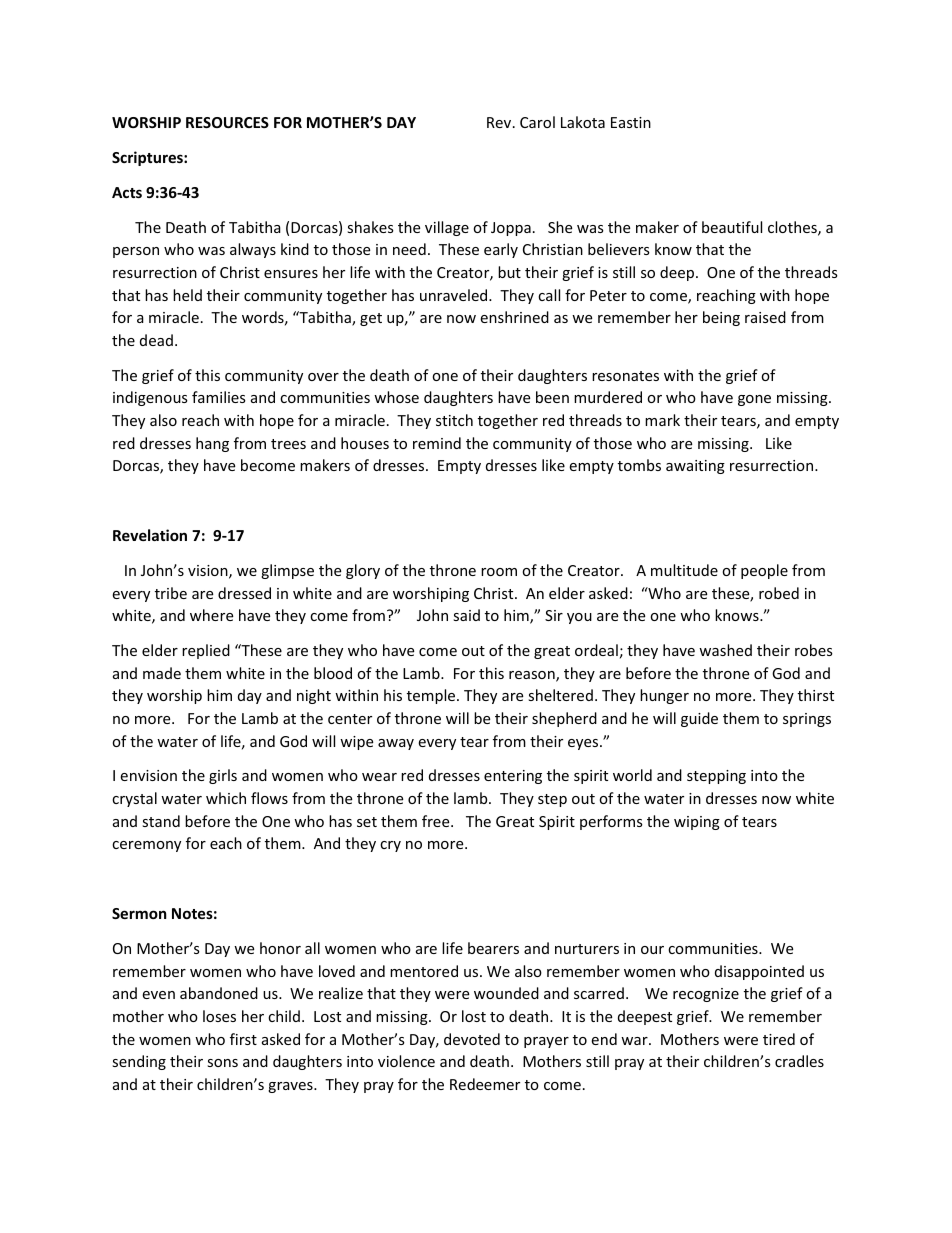 This image has width=952, height=1233. I want to click on sons, so click(222, 1063).
